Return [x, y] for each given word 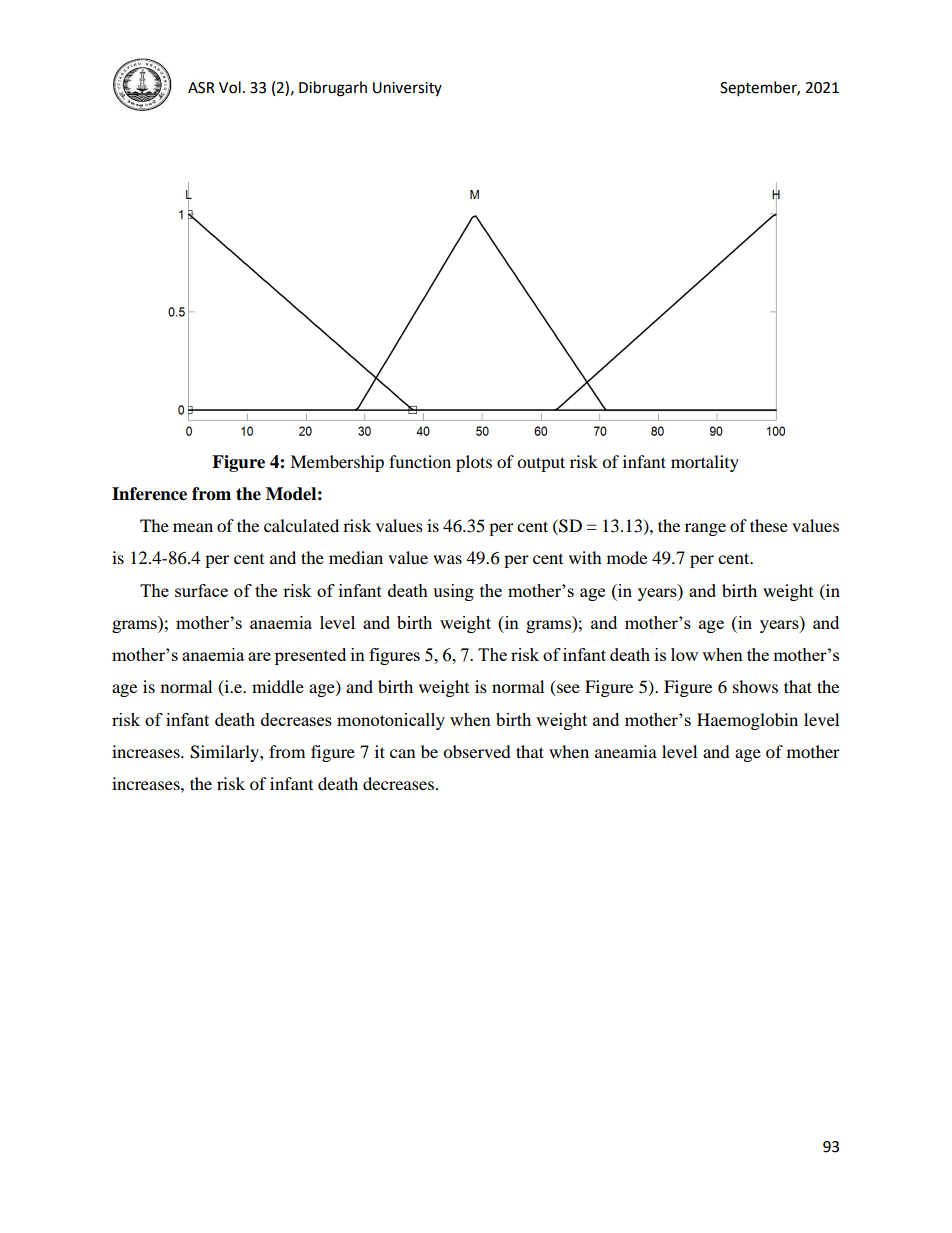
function [420, 461]
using [453, 592]
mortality [705, 463]
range [705, 529]
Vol [230, 87]
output [541, 464]
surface [201, 590]
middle [278, 686]
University [407, 89]
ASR [201, 88]
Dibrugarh [333, 89]
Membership [337, 463]
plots [474, 463]
